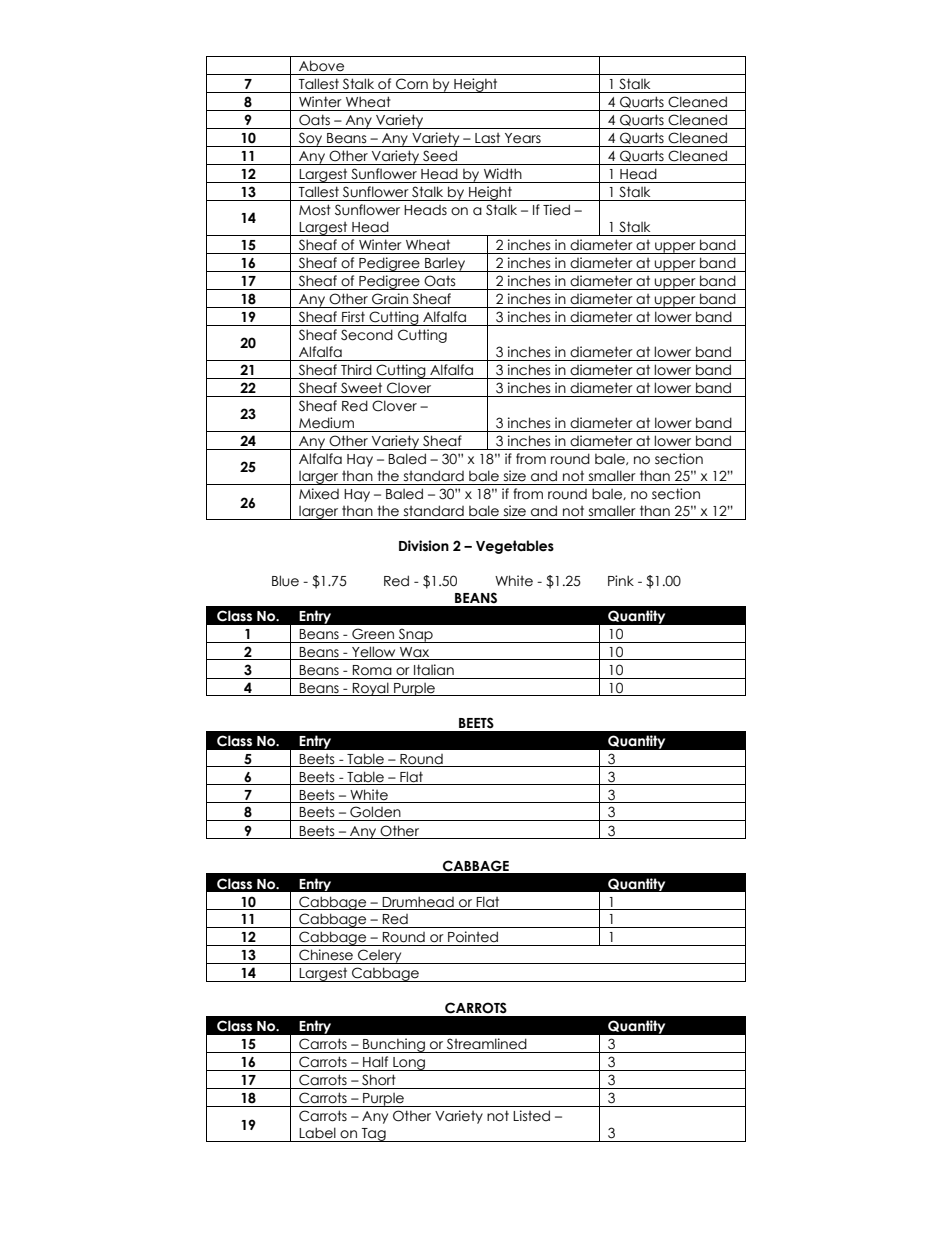  I want to click on Soy, so click(311, 139).
